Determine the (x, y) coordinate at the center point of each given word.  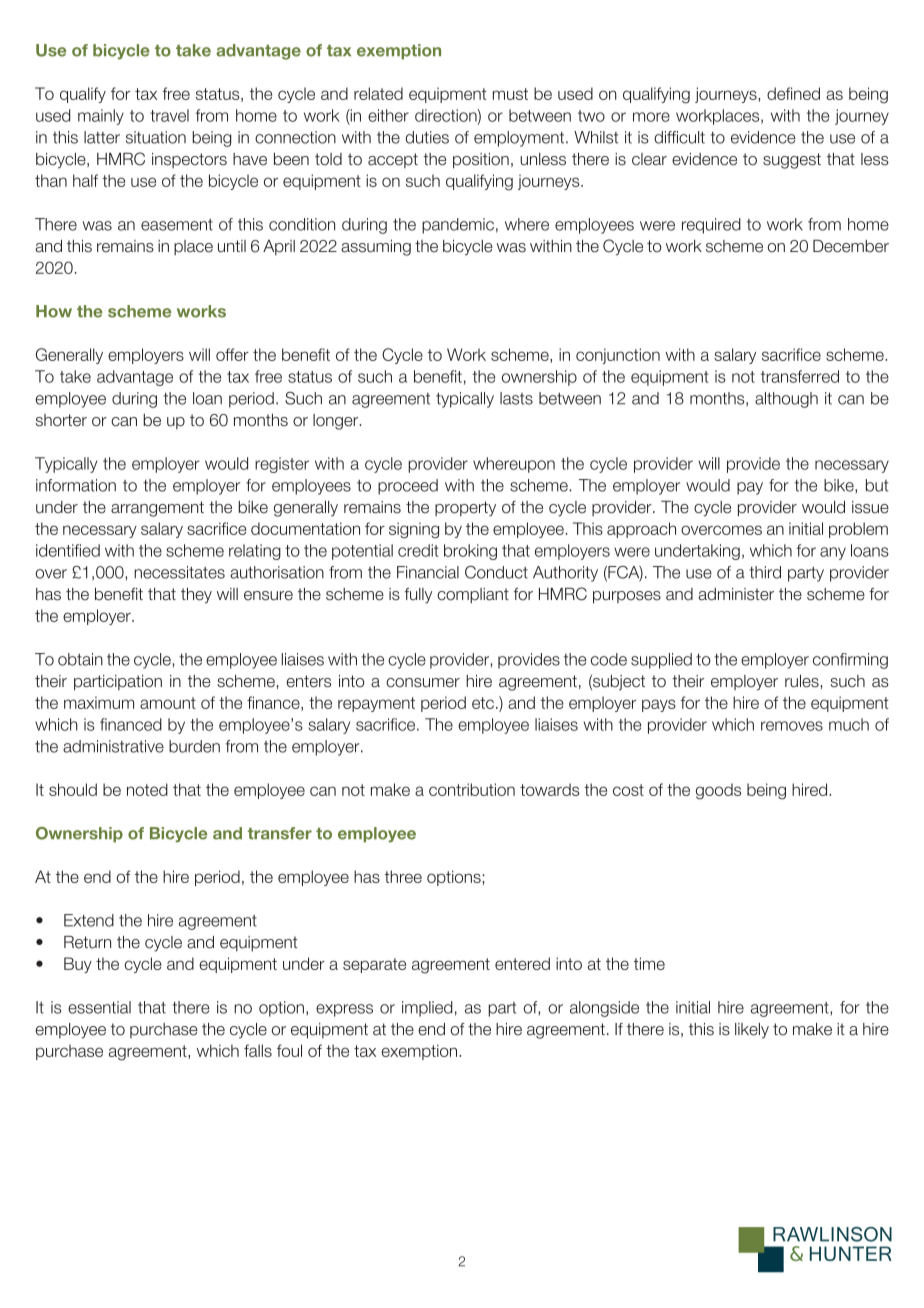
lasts (516, 398)
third (765, 572)
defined (793, 93)
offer (232, 354)
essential (99, 1007)
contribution (472, 789)
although (786, 400)
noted (147, 789)
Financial (428, 572)
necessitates (179, 572)
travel (169, 115)
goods (718, 791)
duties (427, 137)
